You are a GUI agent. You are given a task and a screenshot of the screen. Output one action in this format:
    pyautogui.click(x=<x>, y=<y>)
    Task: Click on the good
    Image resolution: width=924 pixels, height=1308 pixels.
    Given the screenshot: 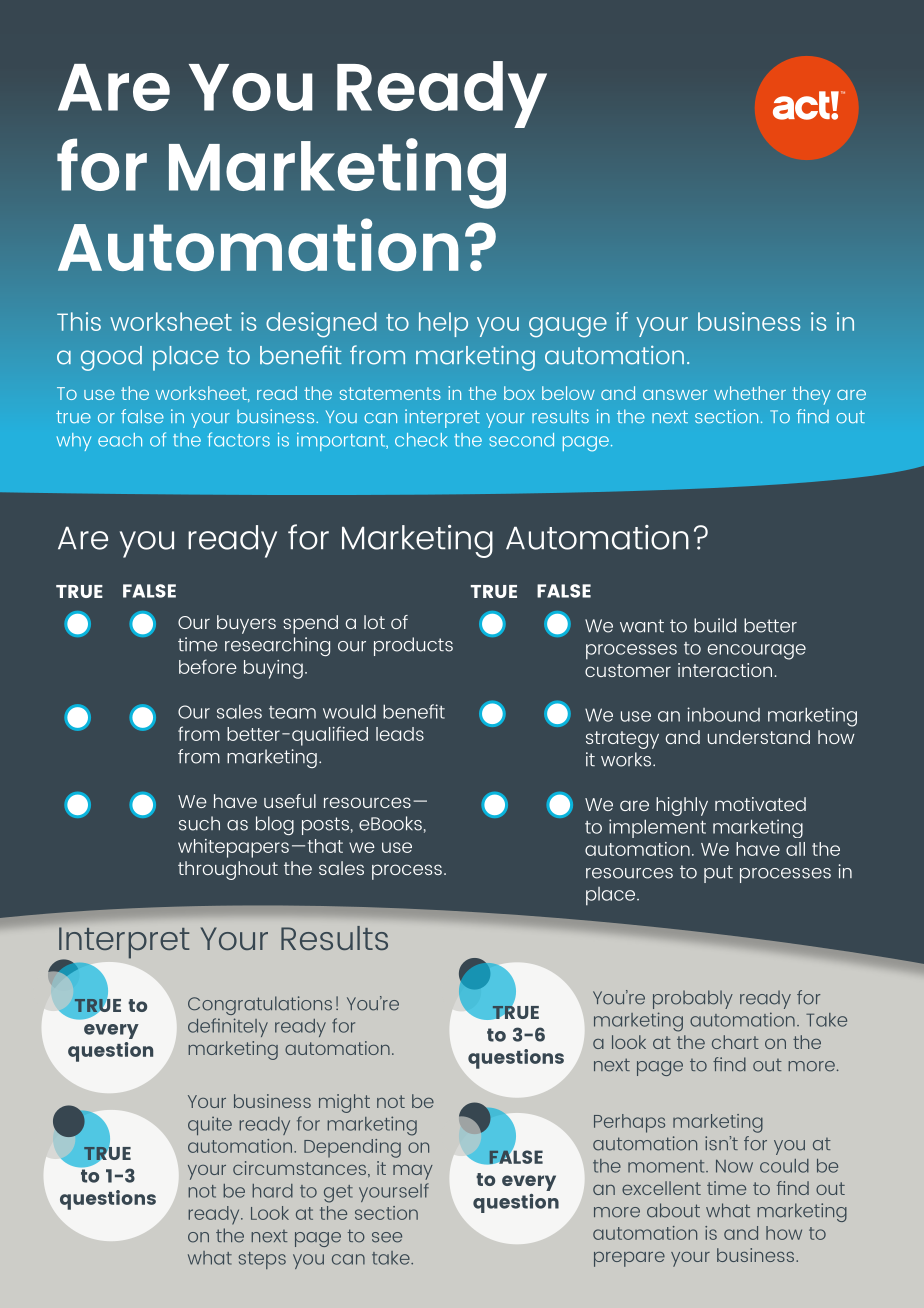 What is the action you would take?
    pyautogui.click(x=111, y=358)
